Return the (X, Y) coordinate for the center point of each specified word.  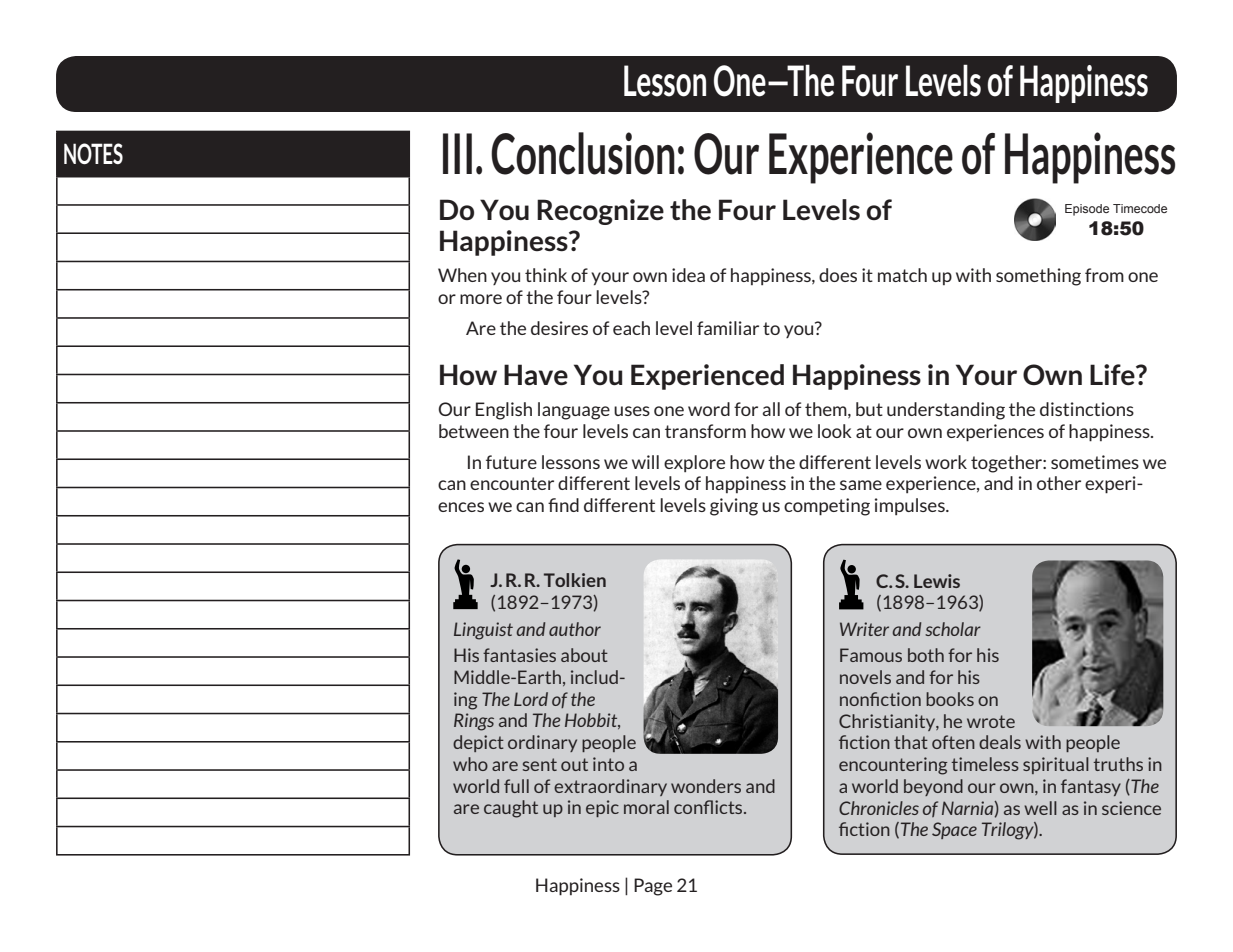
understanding (946, 411)
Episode (1087, 210)
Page (653, 887)
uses (632, 411)
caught (511, 809)
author (575, 629)
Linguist (483, 631)
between (474, 431)
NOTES (93, 153)
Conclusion (583, 153)
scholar (953, 629)
